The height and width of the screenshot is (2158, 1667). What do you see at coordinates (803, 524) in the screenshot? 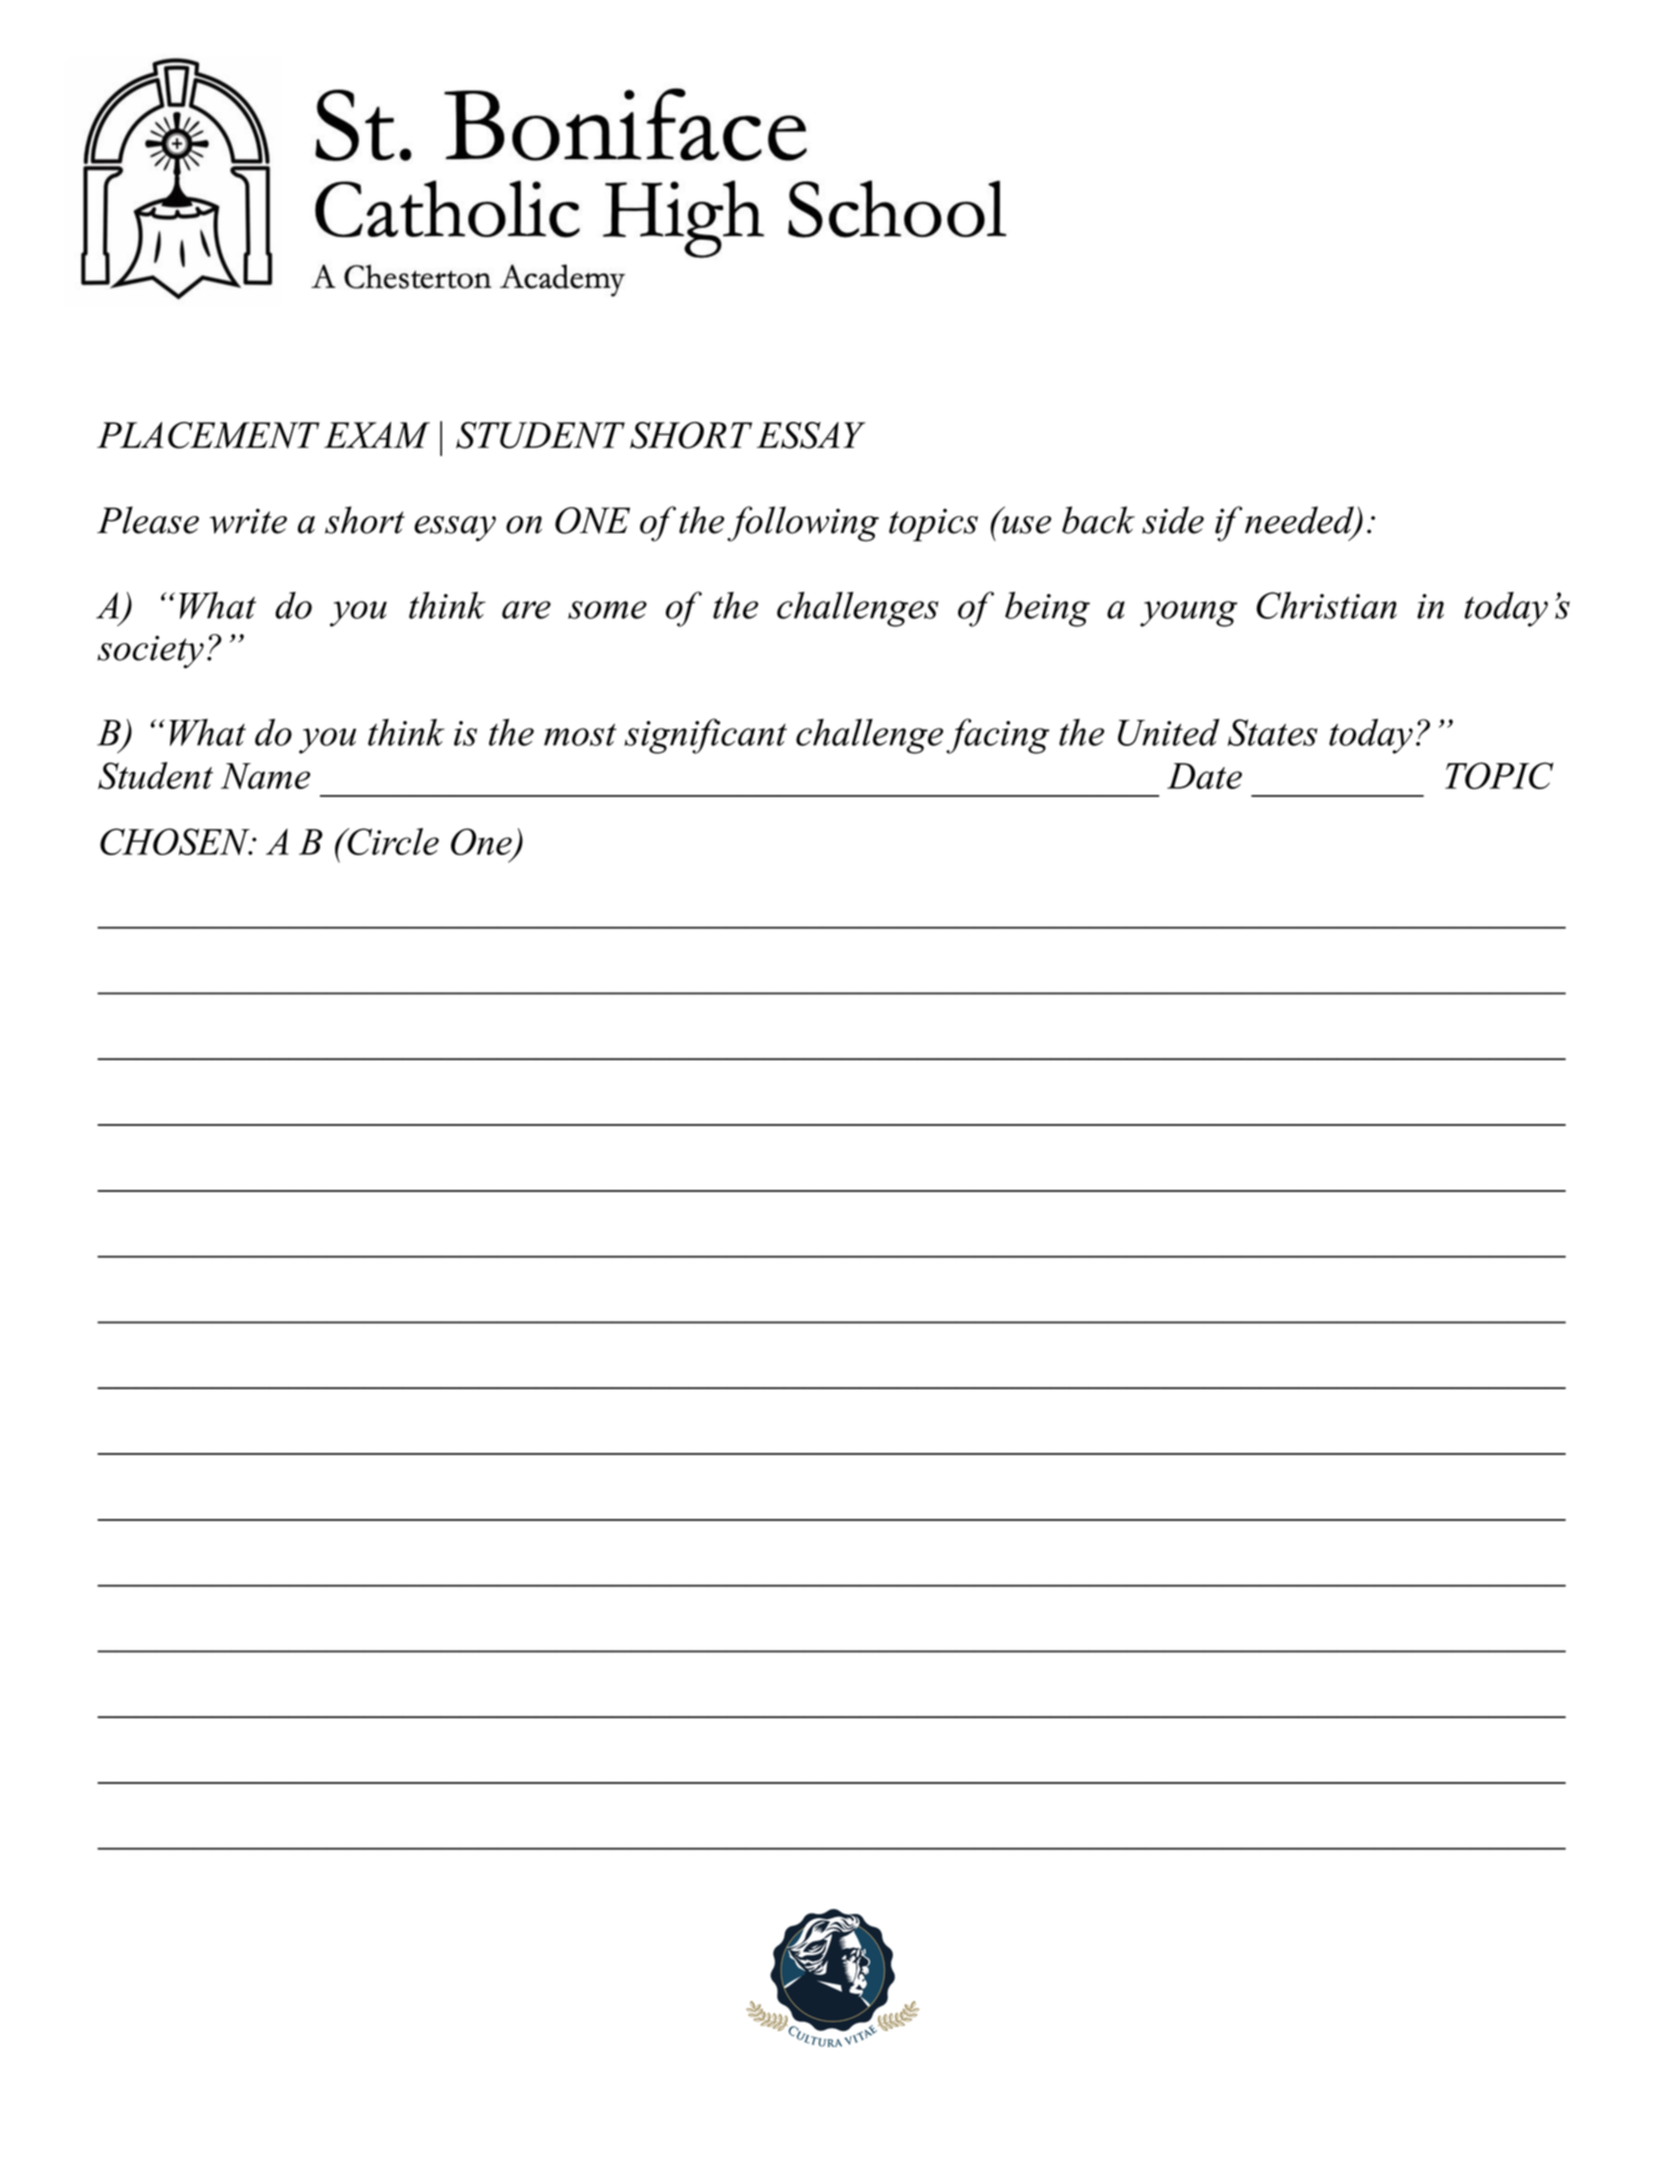
I see `following` at bounding box center [803, 524].
